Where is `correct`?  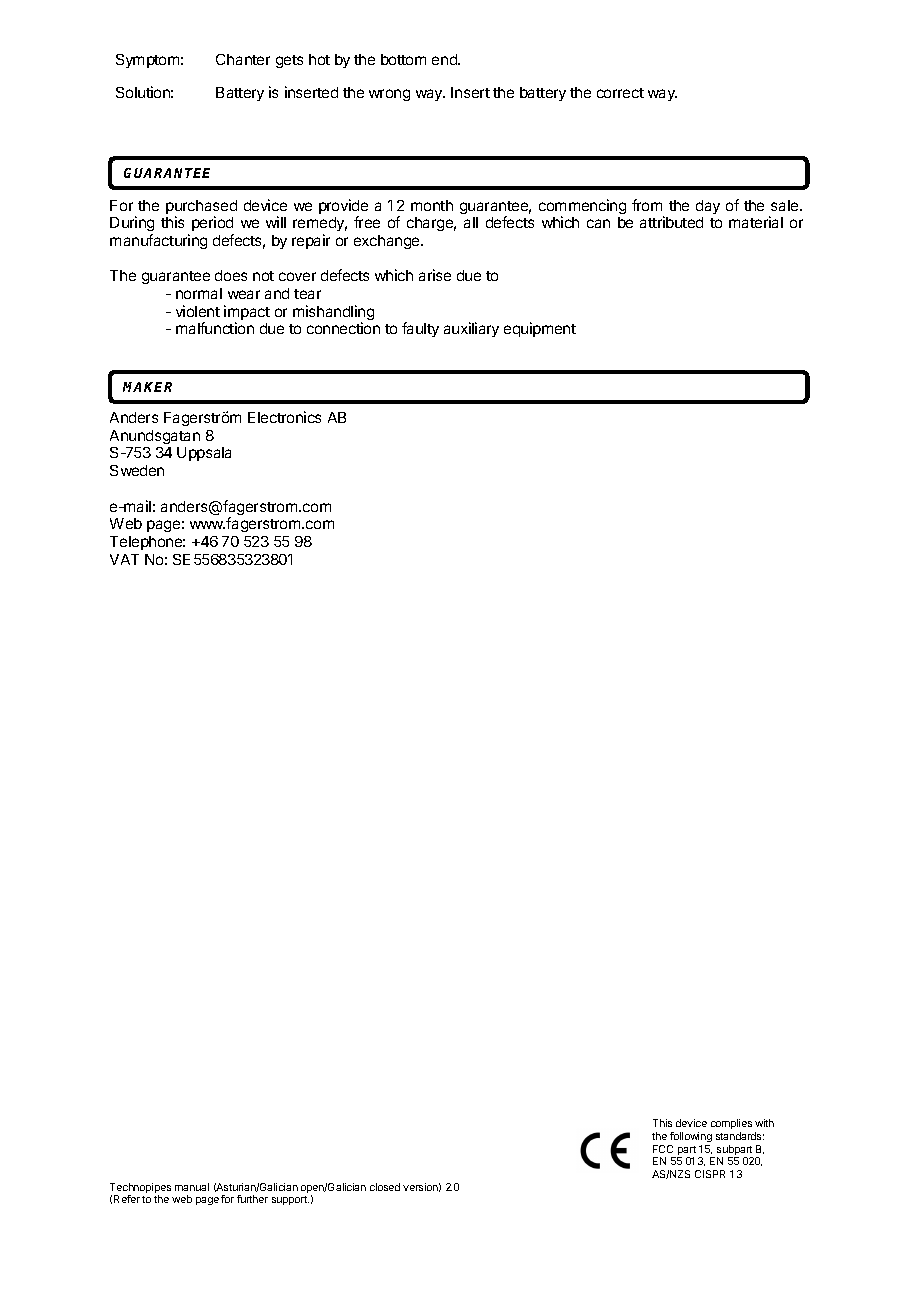
correct is located at coordinates (620, 93).
